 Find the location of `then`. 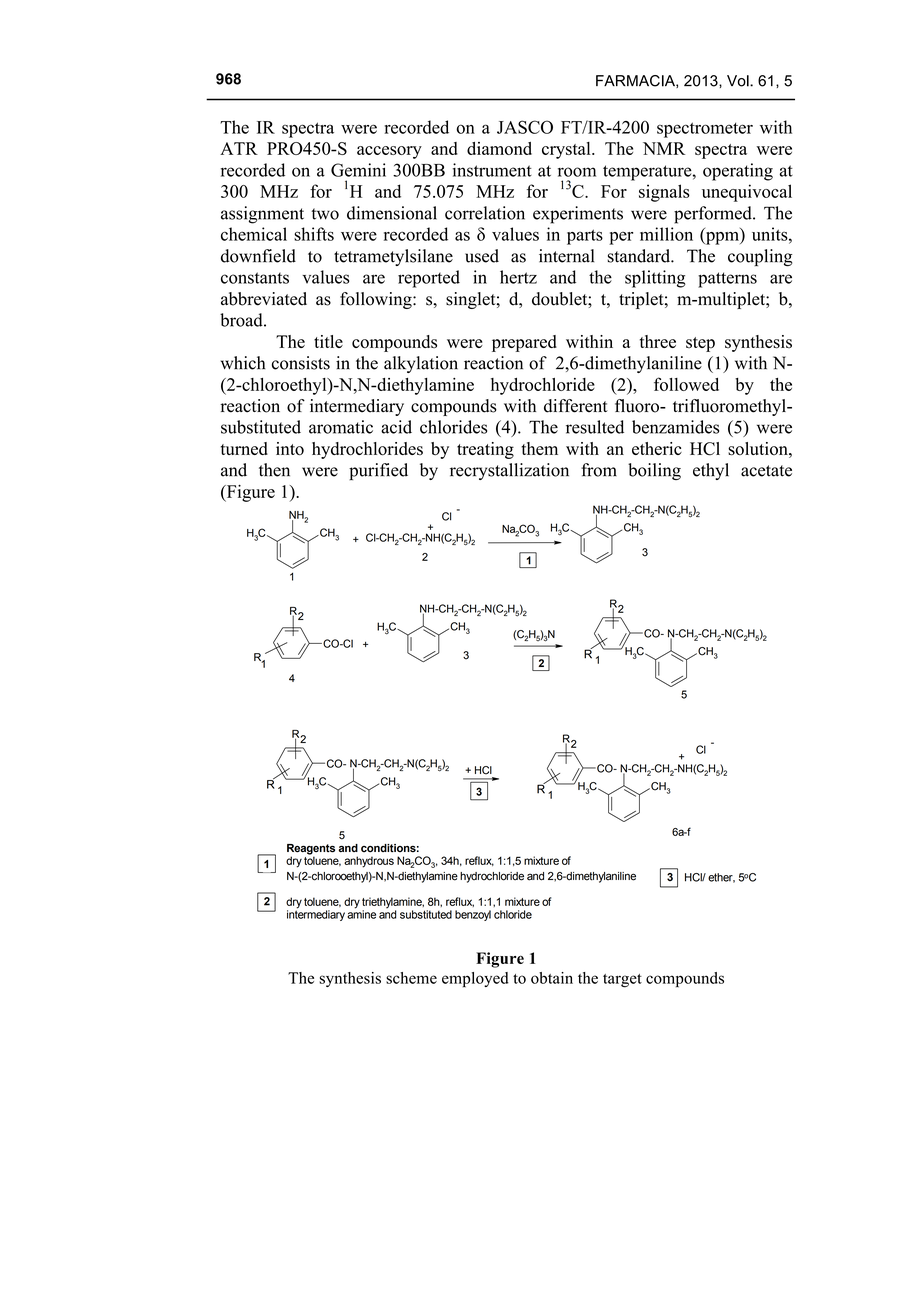

then is located at coordinates (274, 470).
